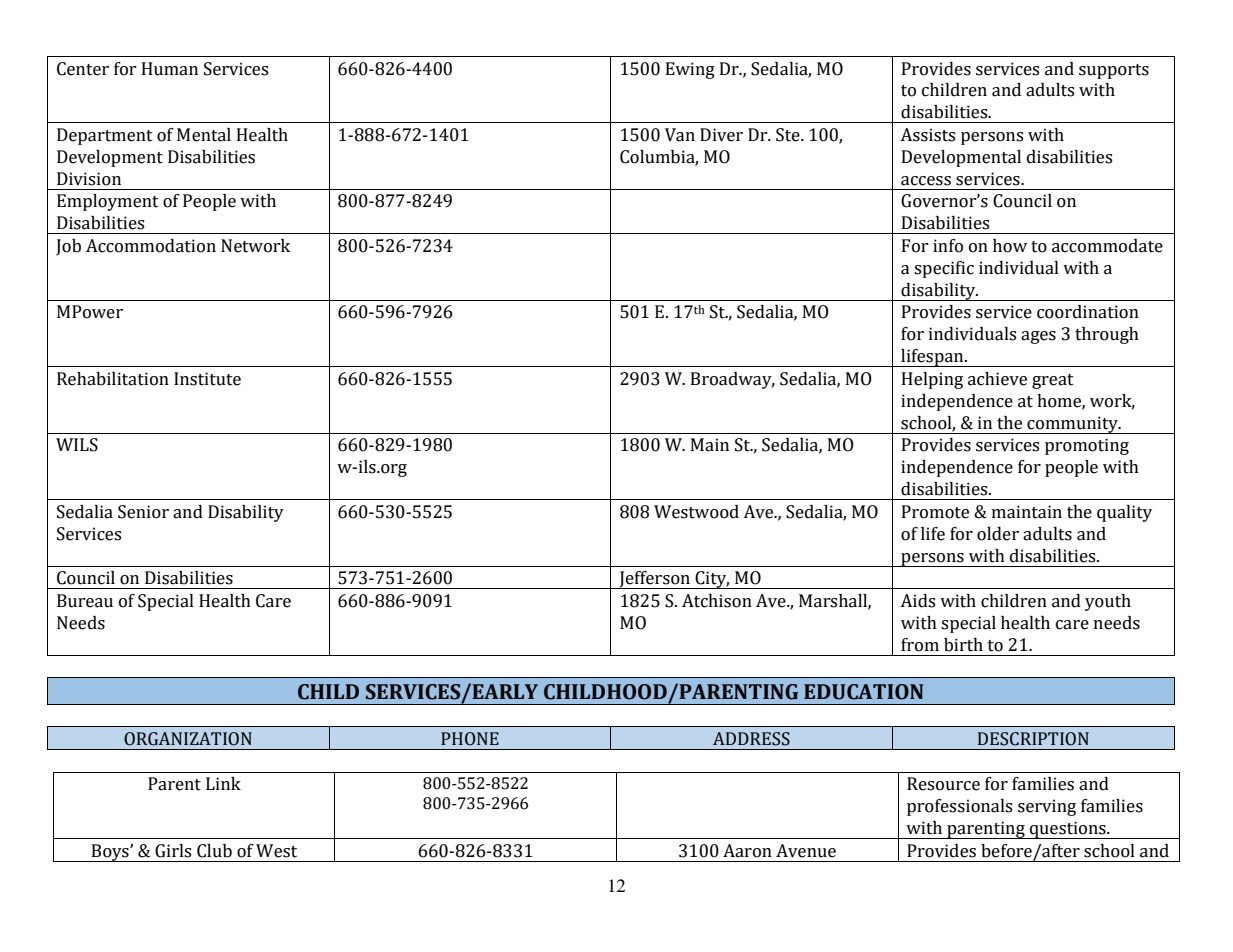 Image resolution: width=1233 pixels, height=952 pixels. What do you see at coordinates (690, 70) in the screenshot?
I see `Ewing` at bounding box center [690, 70].
